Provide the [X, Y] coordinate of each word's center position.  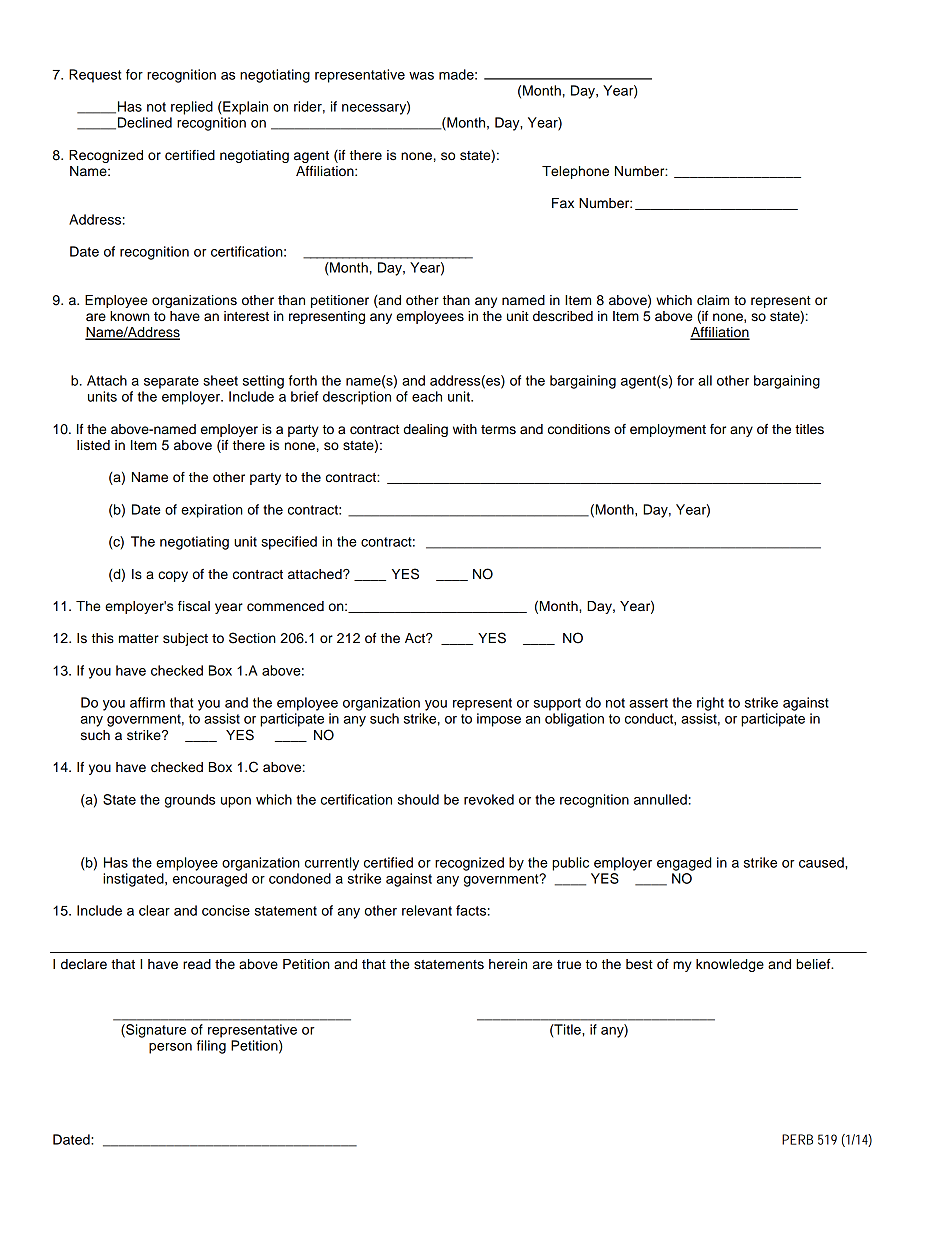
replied [192, 108]
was [421, 76]
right [710, 704]
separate [171, 382]
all [705, 380]
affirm [147, 702]
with [465, 429]
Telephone [575, 172]
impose [499, 720]
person [170, 1048]
